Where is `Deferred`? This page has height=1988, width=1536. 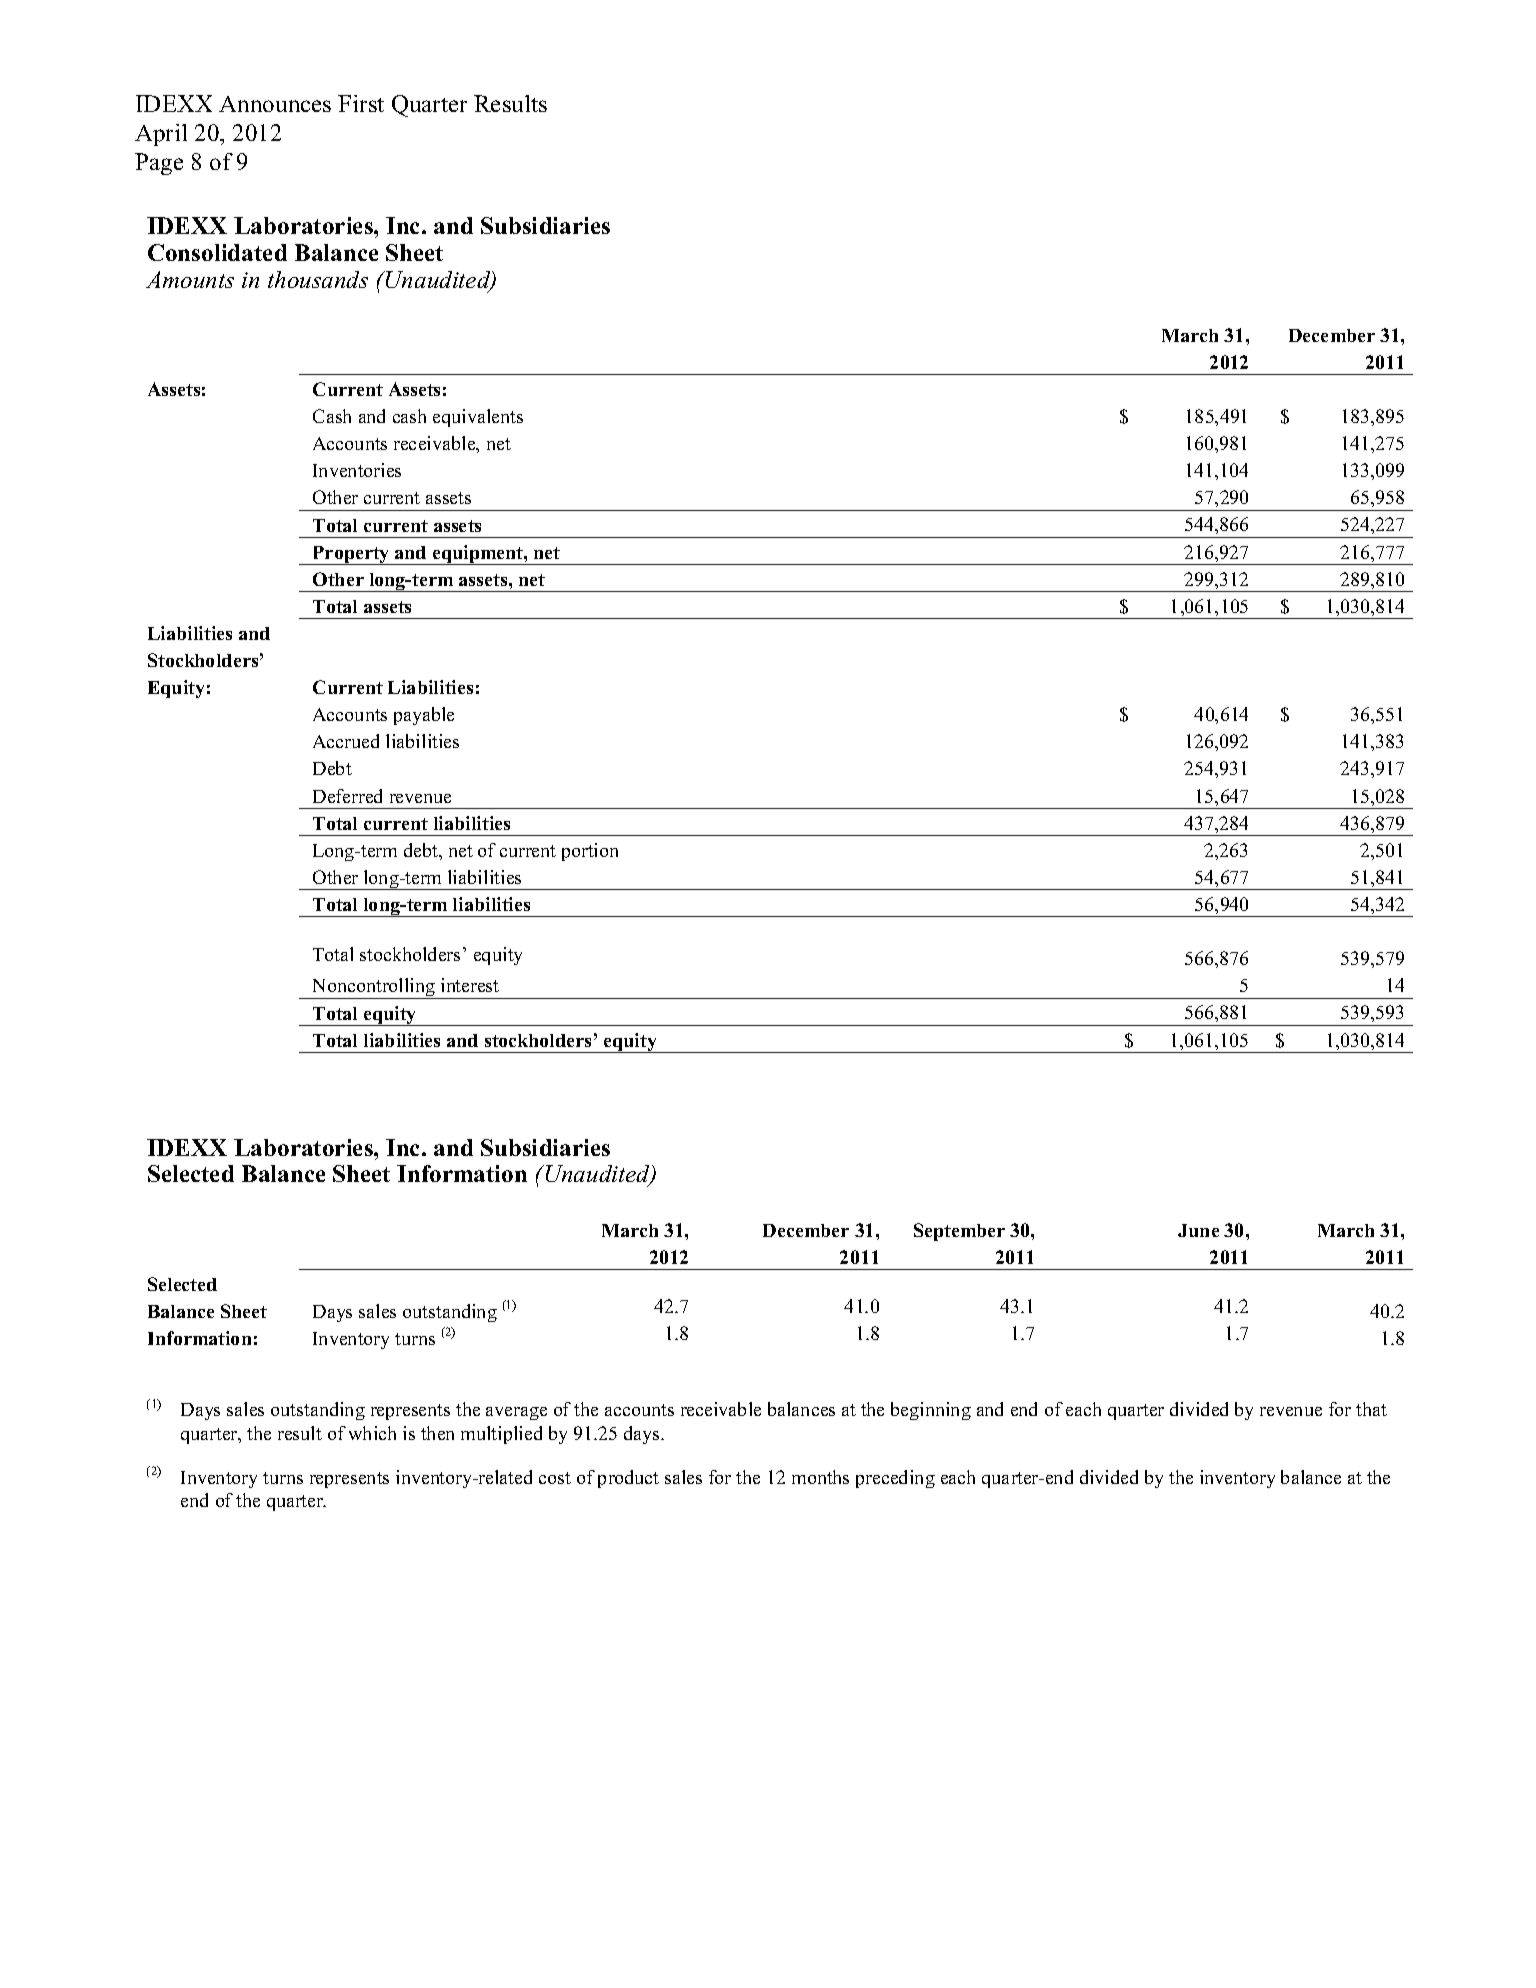 Deferred is located at coordinates (347, 796).
